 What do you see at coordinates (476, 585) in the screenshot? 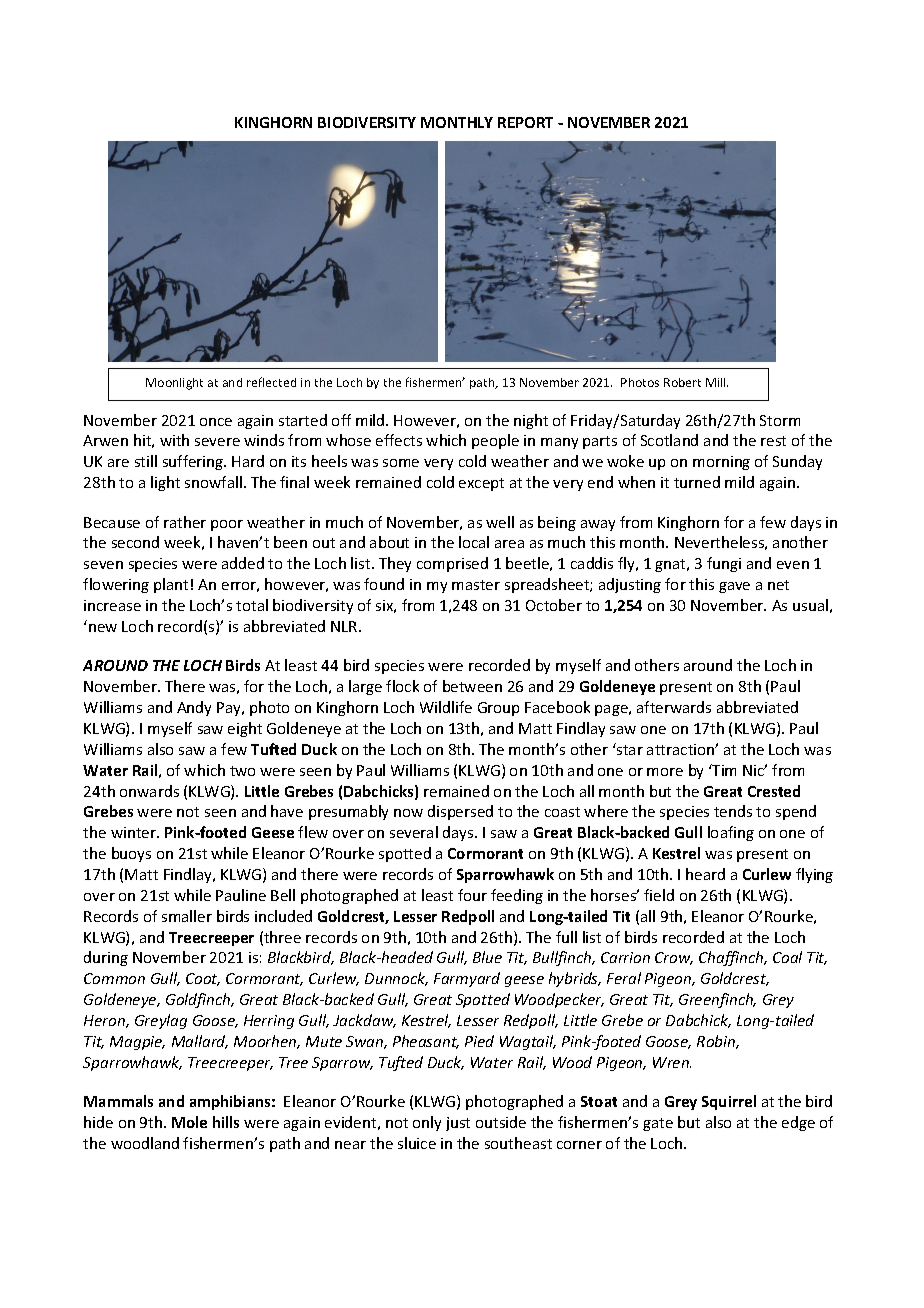
I see `master` at bounding box center [476, 585].
